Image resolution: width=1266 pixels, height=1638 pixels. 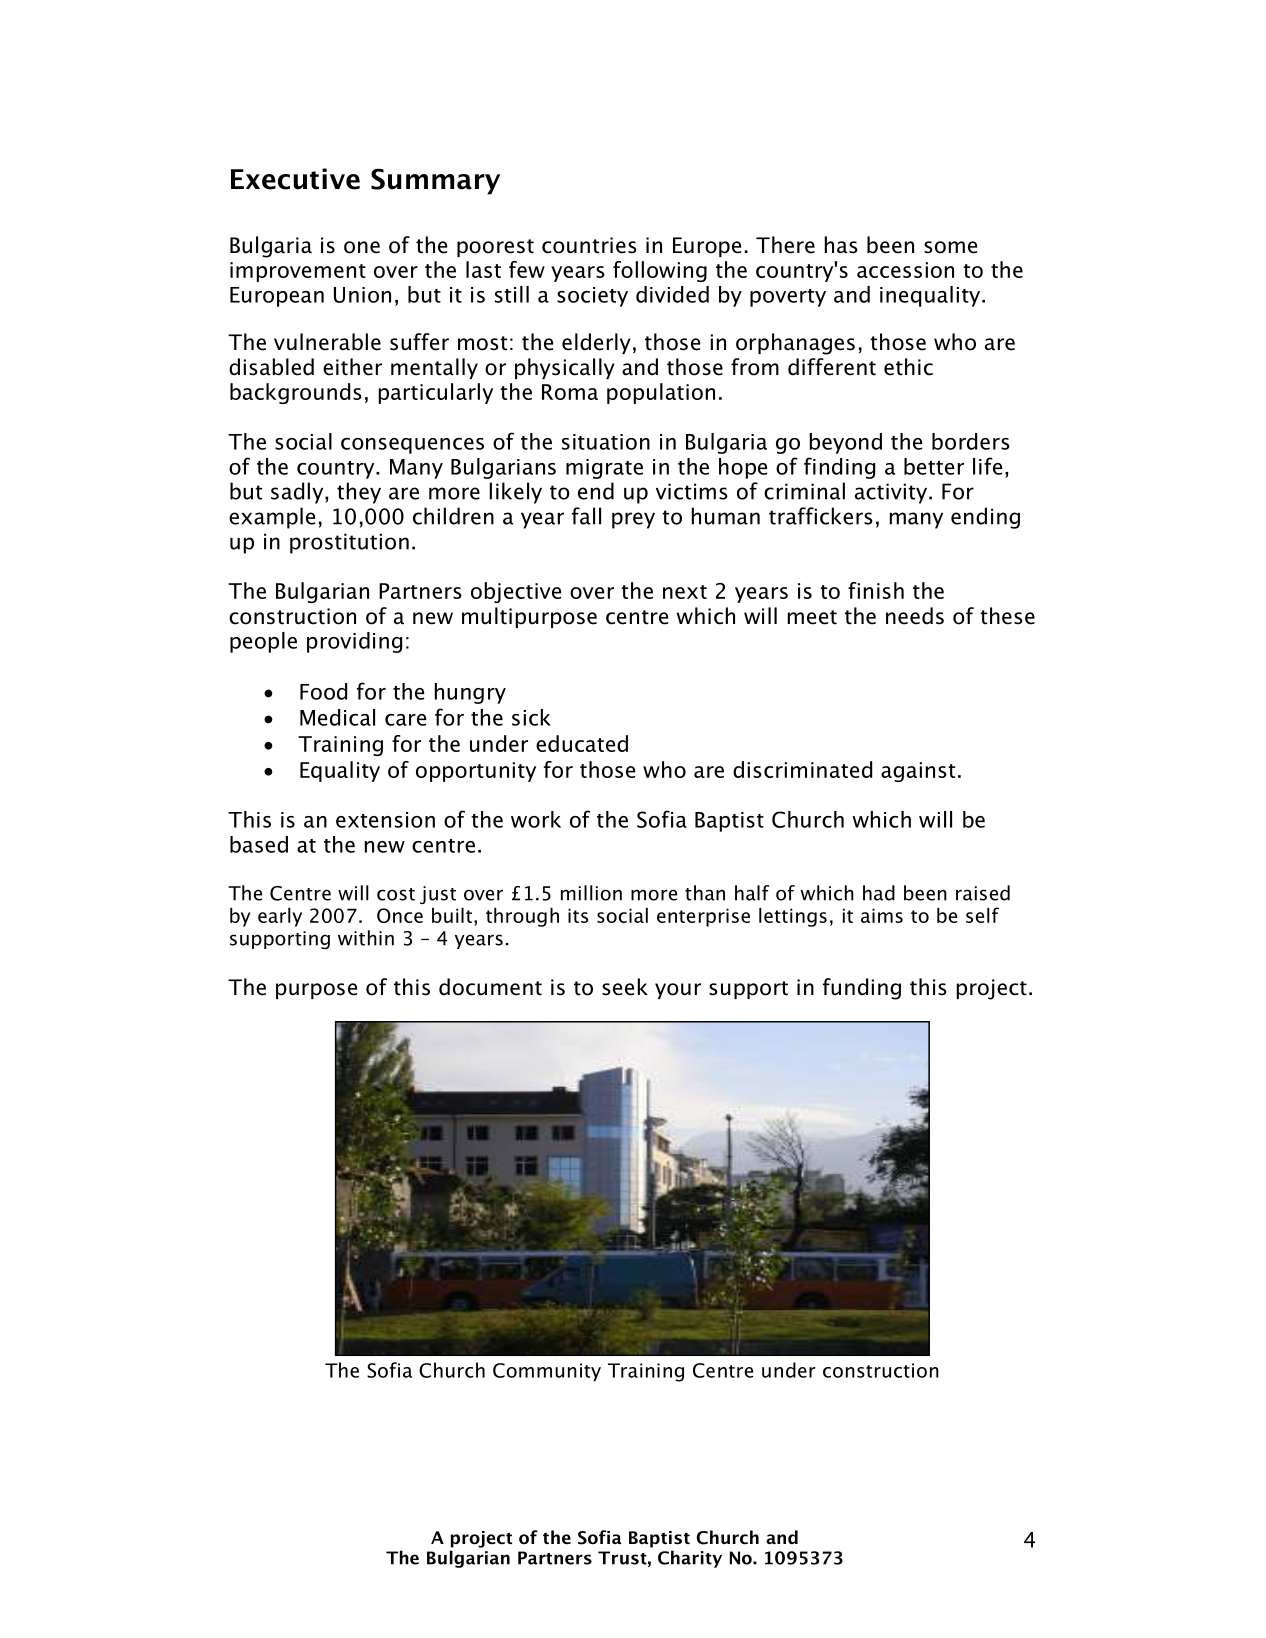 I want to click on next, so click(x=685, y=592).
